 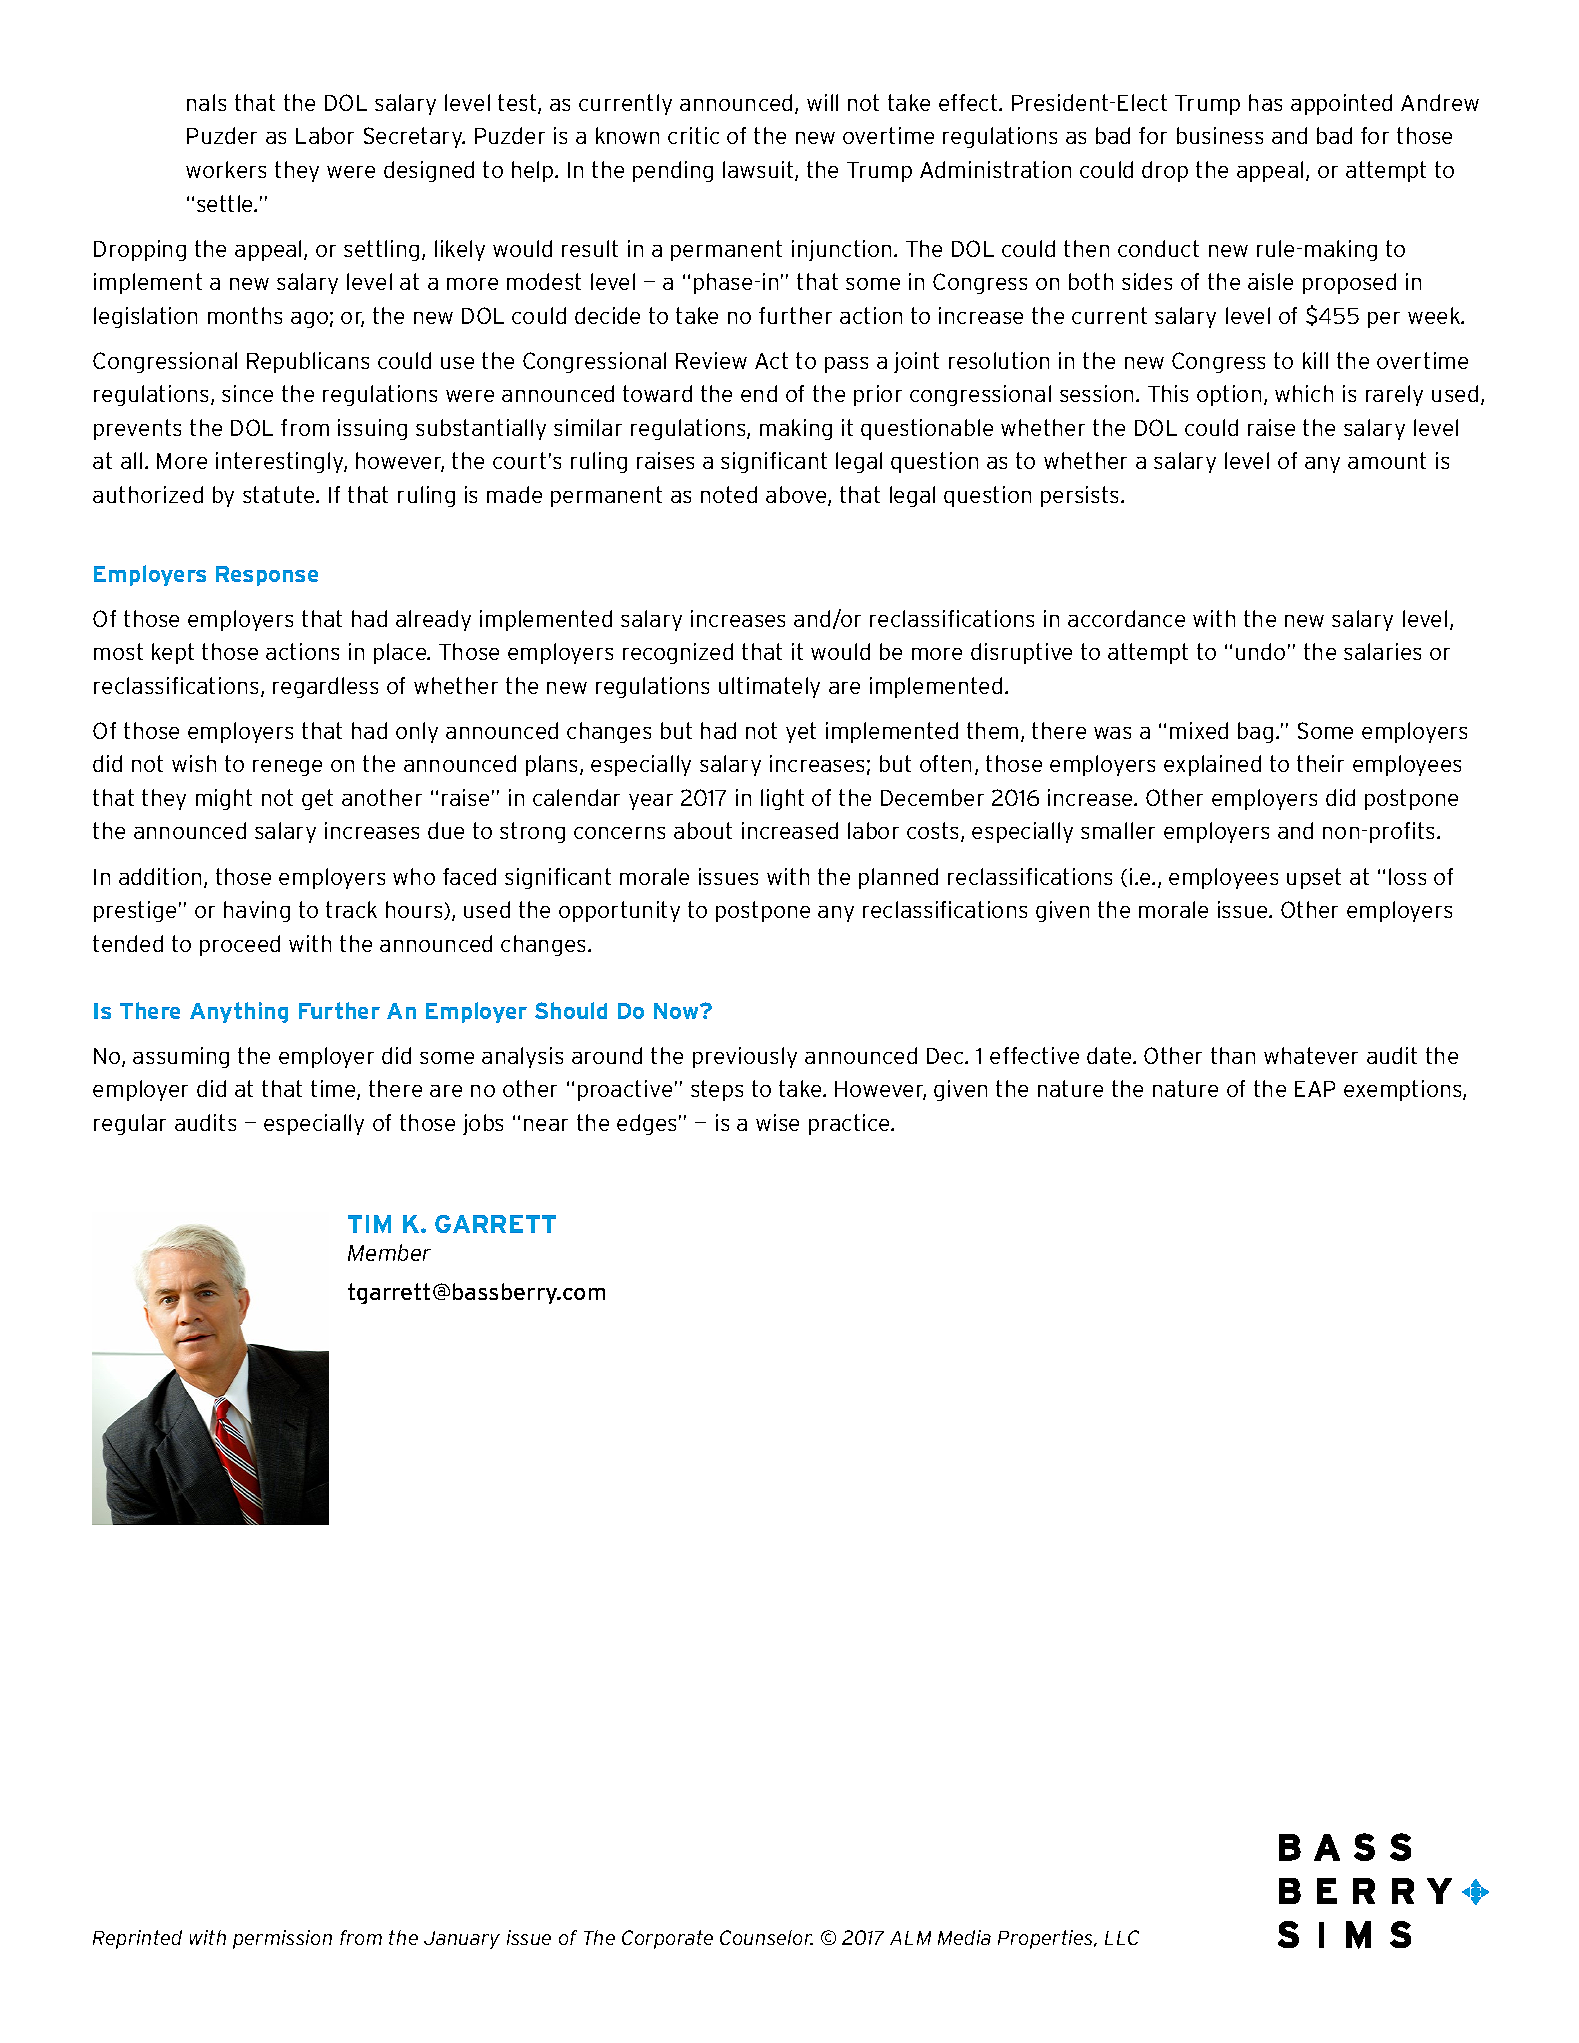 I want to click on permission, so click(x=282, y=1939).
